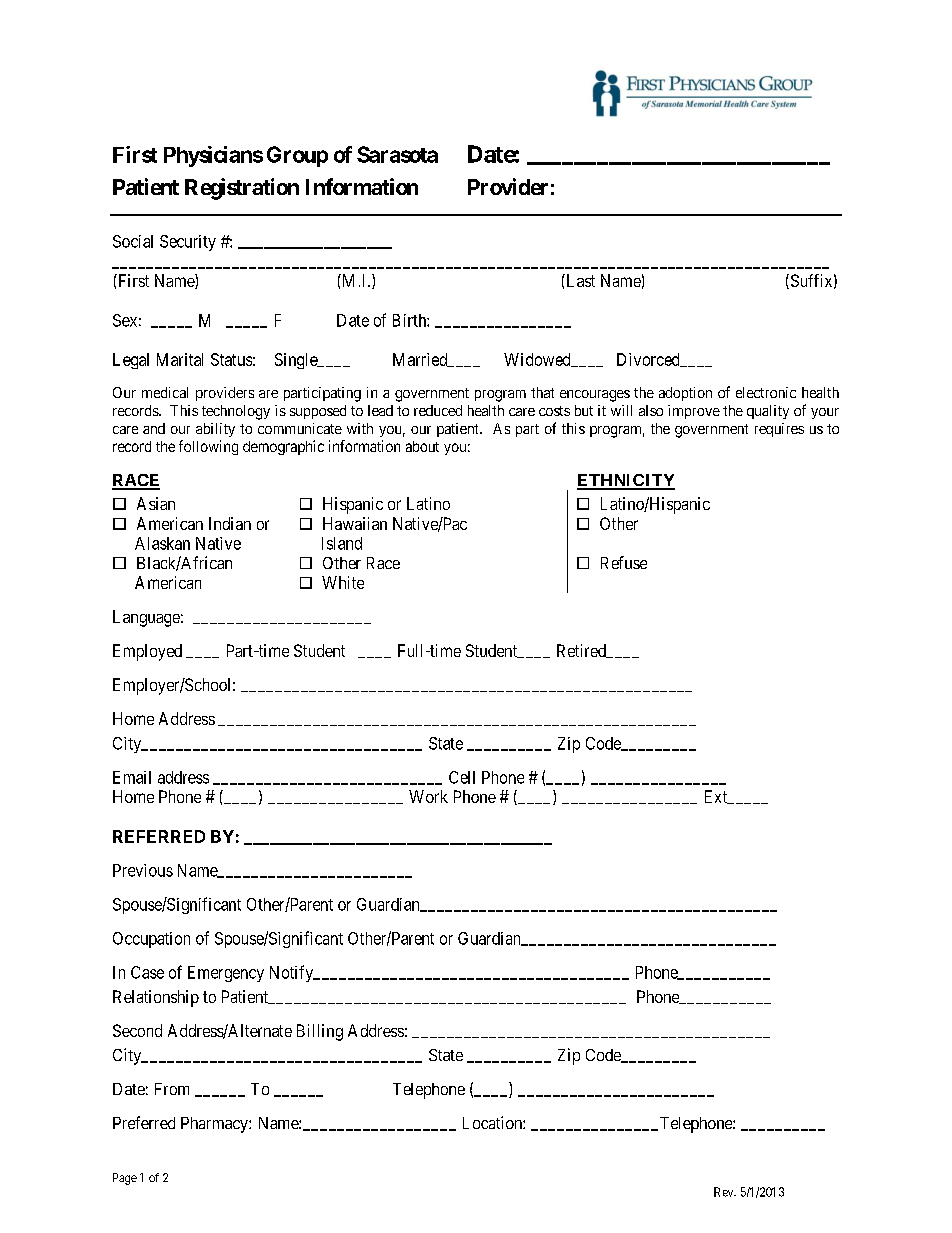  I want to click on Last, so click(579, 280).
